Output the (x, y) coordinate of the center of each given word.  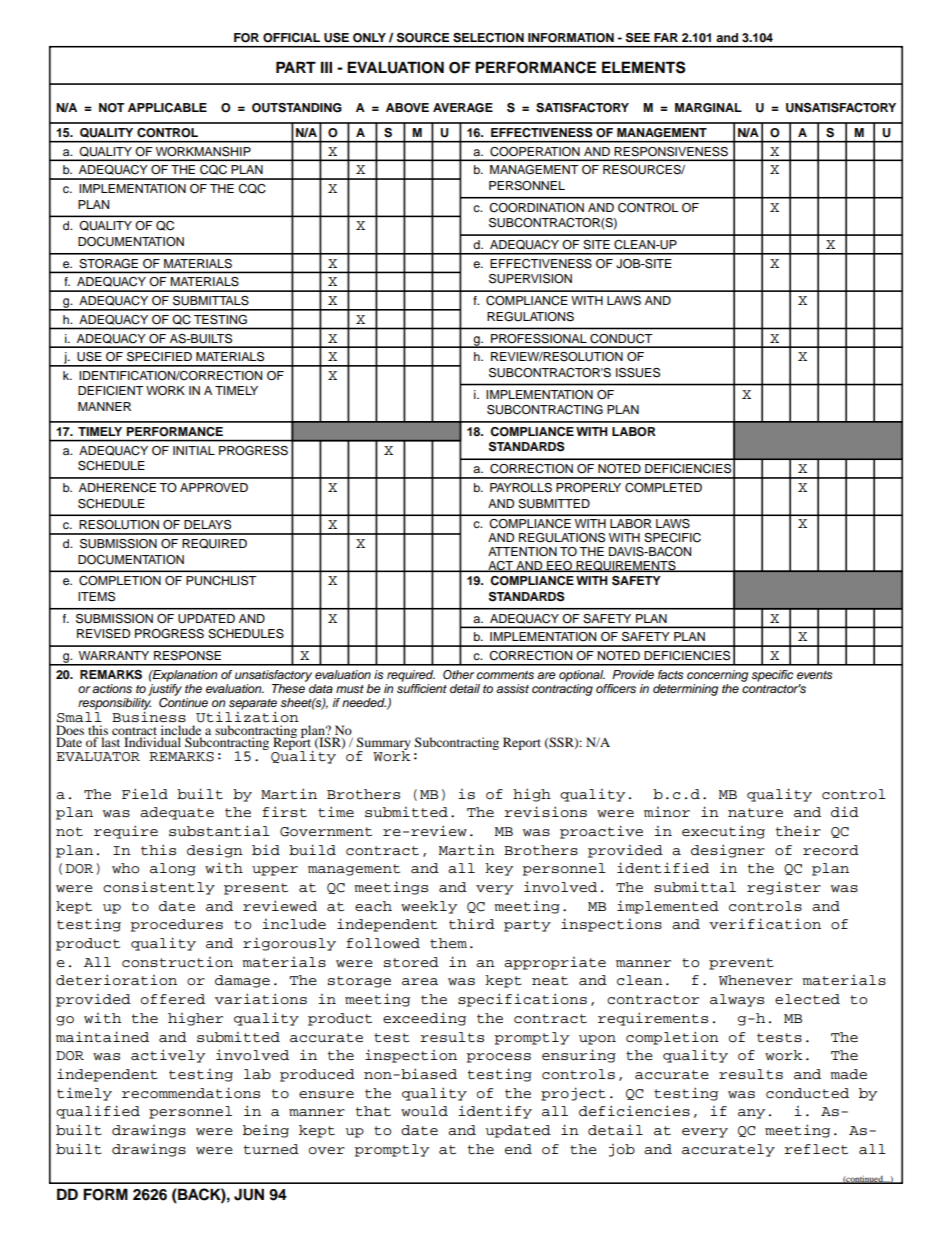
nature (755, 813)
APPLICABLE (167, 108)
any (751, 1114)
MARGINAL (708, 108)
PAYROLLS (521, 488)
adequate (177, 813)
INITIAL (194, 450)
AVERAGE (463, 108)
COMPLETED (663, 488)
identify (495, 1112)
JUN (249, 1194)
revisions (545, 812)
